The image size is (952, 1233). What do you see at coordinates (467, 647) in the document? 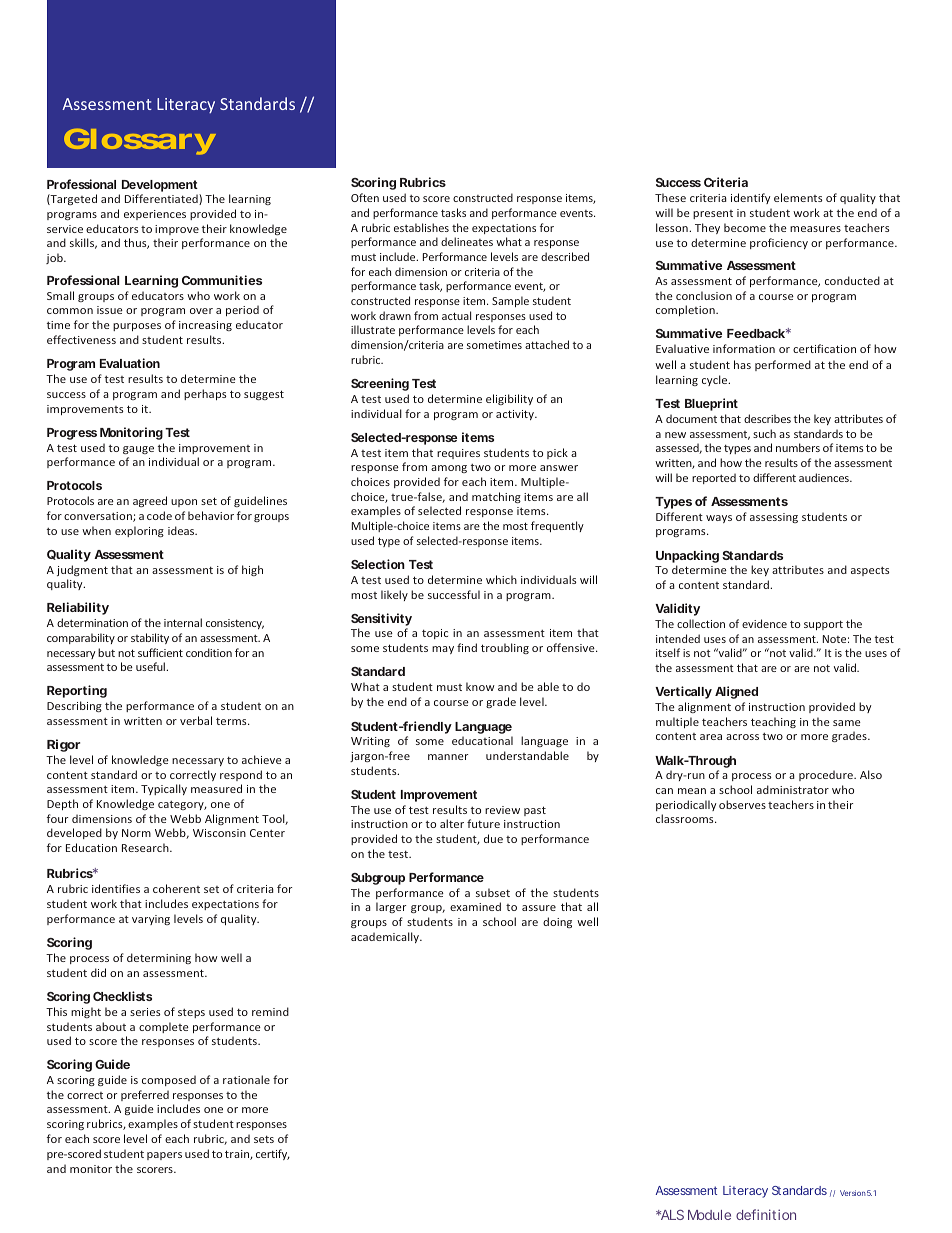
I see `find` at bounding box center [467, 647].
